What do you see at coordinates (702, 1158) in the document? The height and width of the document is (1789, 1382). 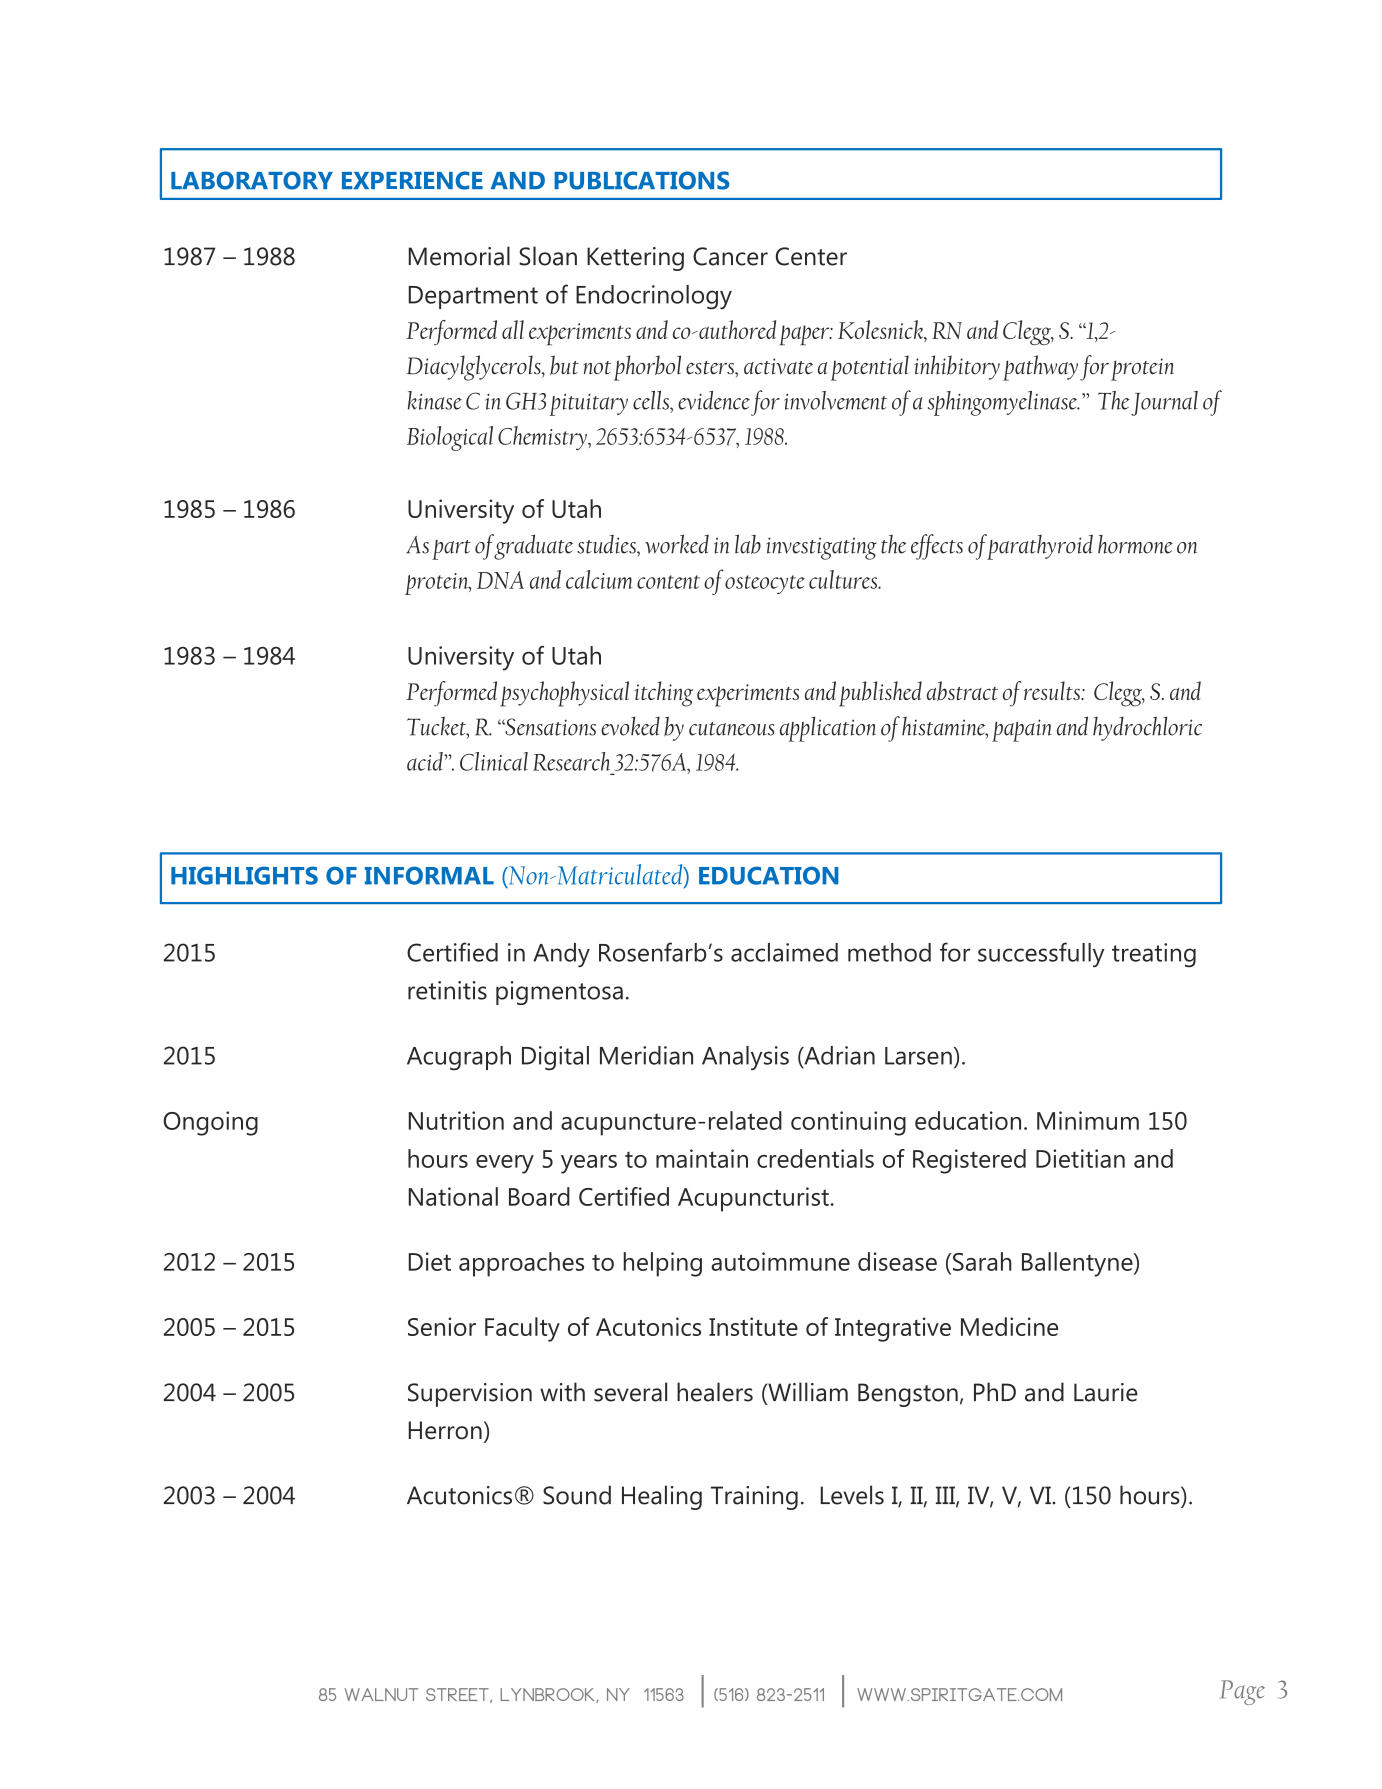 I see `maintain` at bounding box center [702, 1158].
